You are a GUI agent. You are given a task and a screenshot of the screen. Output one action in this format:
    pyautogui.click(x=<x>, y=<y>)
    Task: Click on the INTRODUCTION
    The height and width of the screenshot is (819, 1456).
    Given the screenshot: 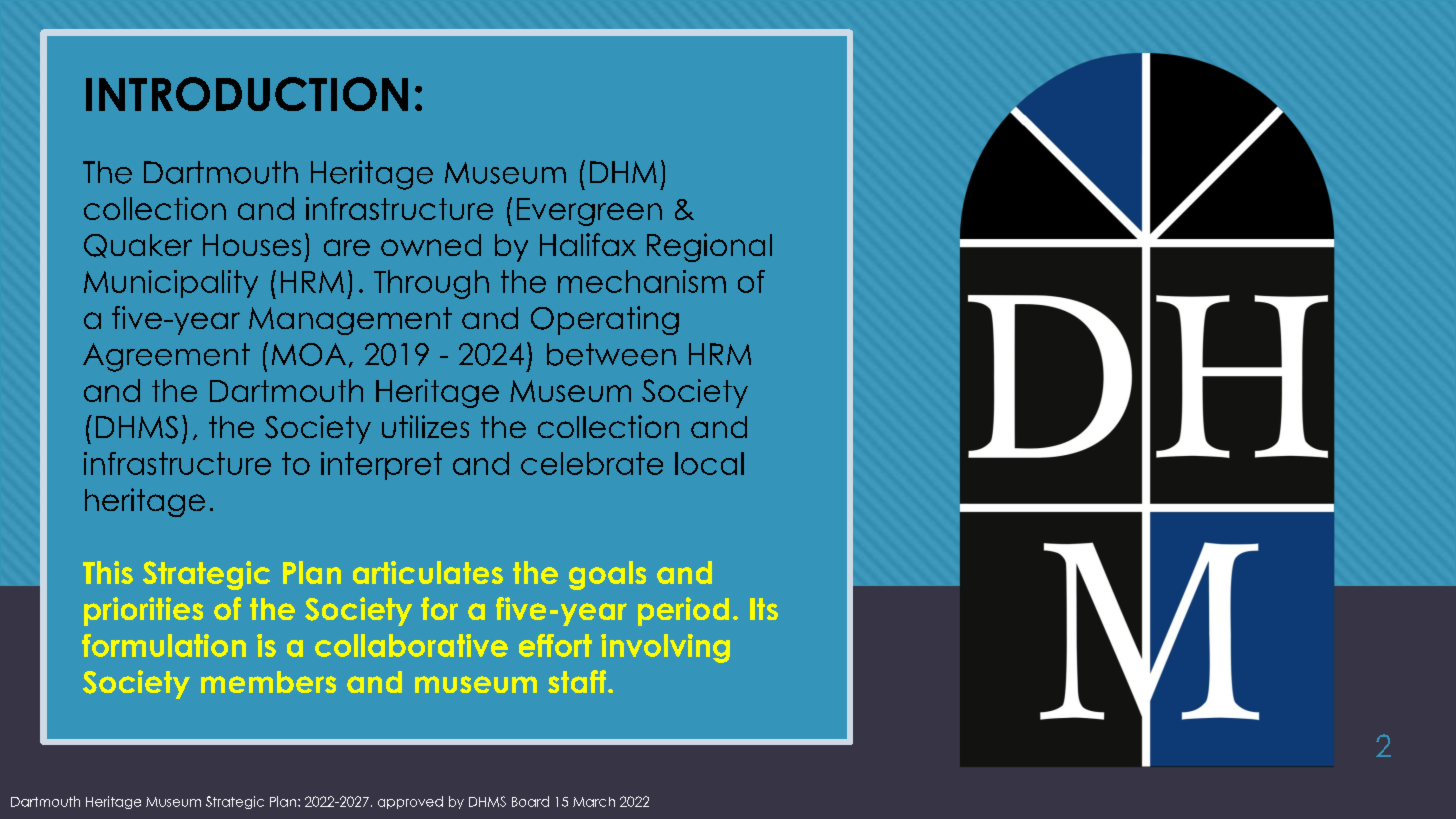 What is the action you would take?
    pyautogui.click(x=247, y=94)
